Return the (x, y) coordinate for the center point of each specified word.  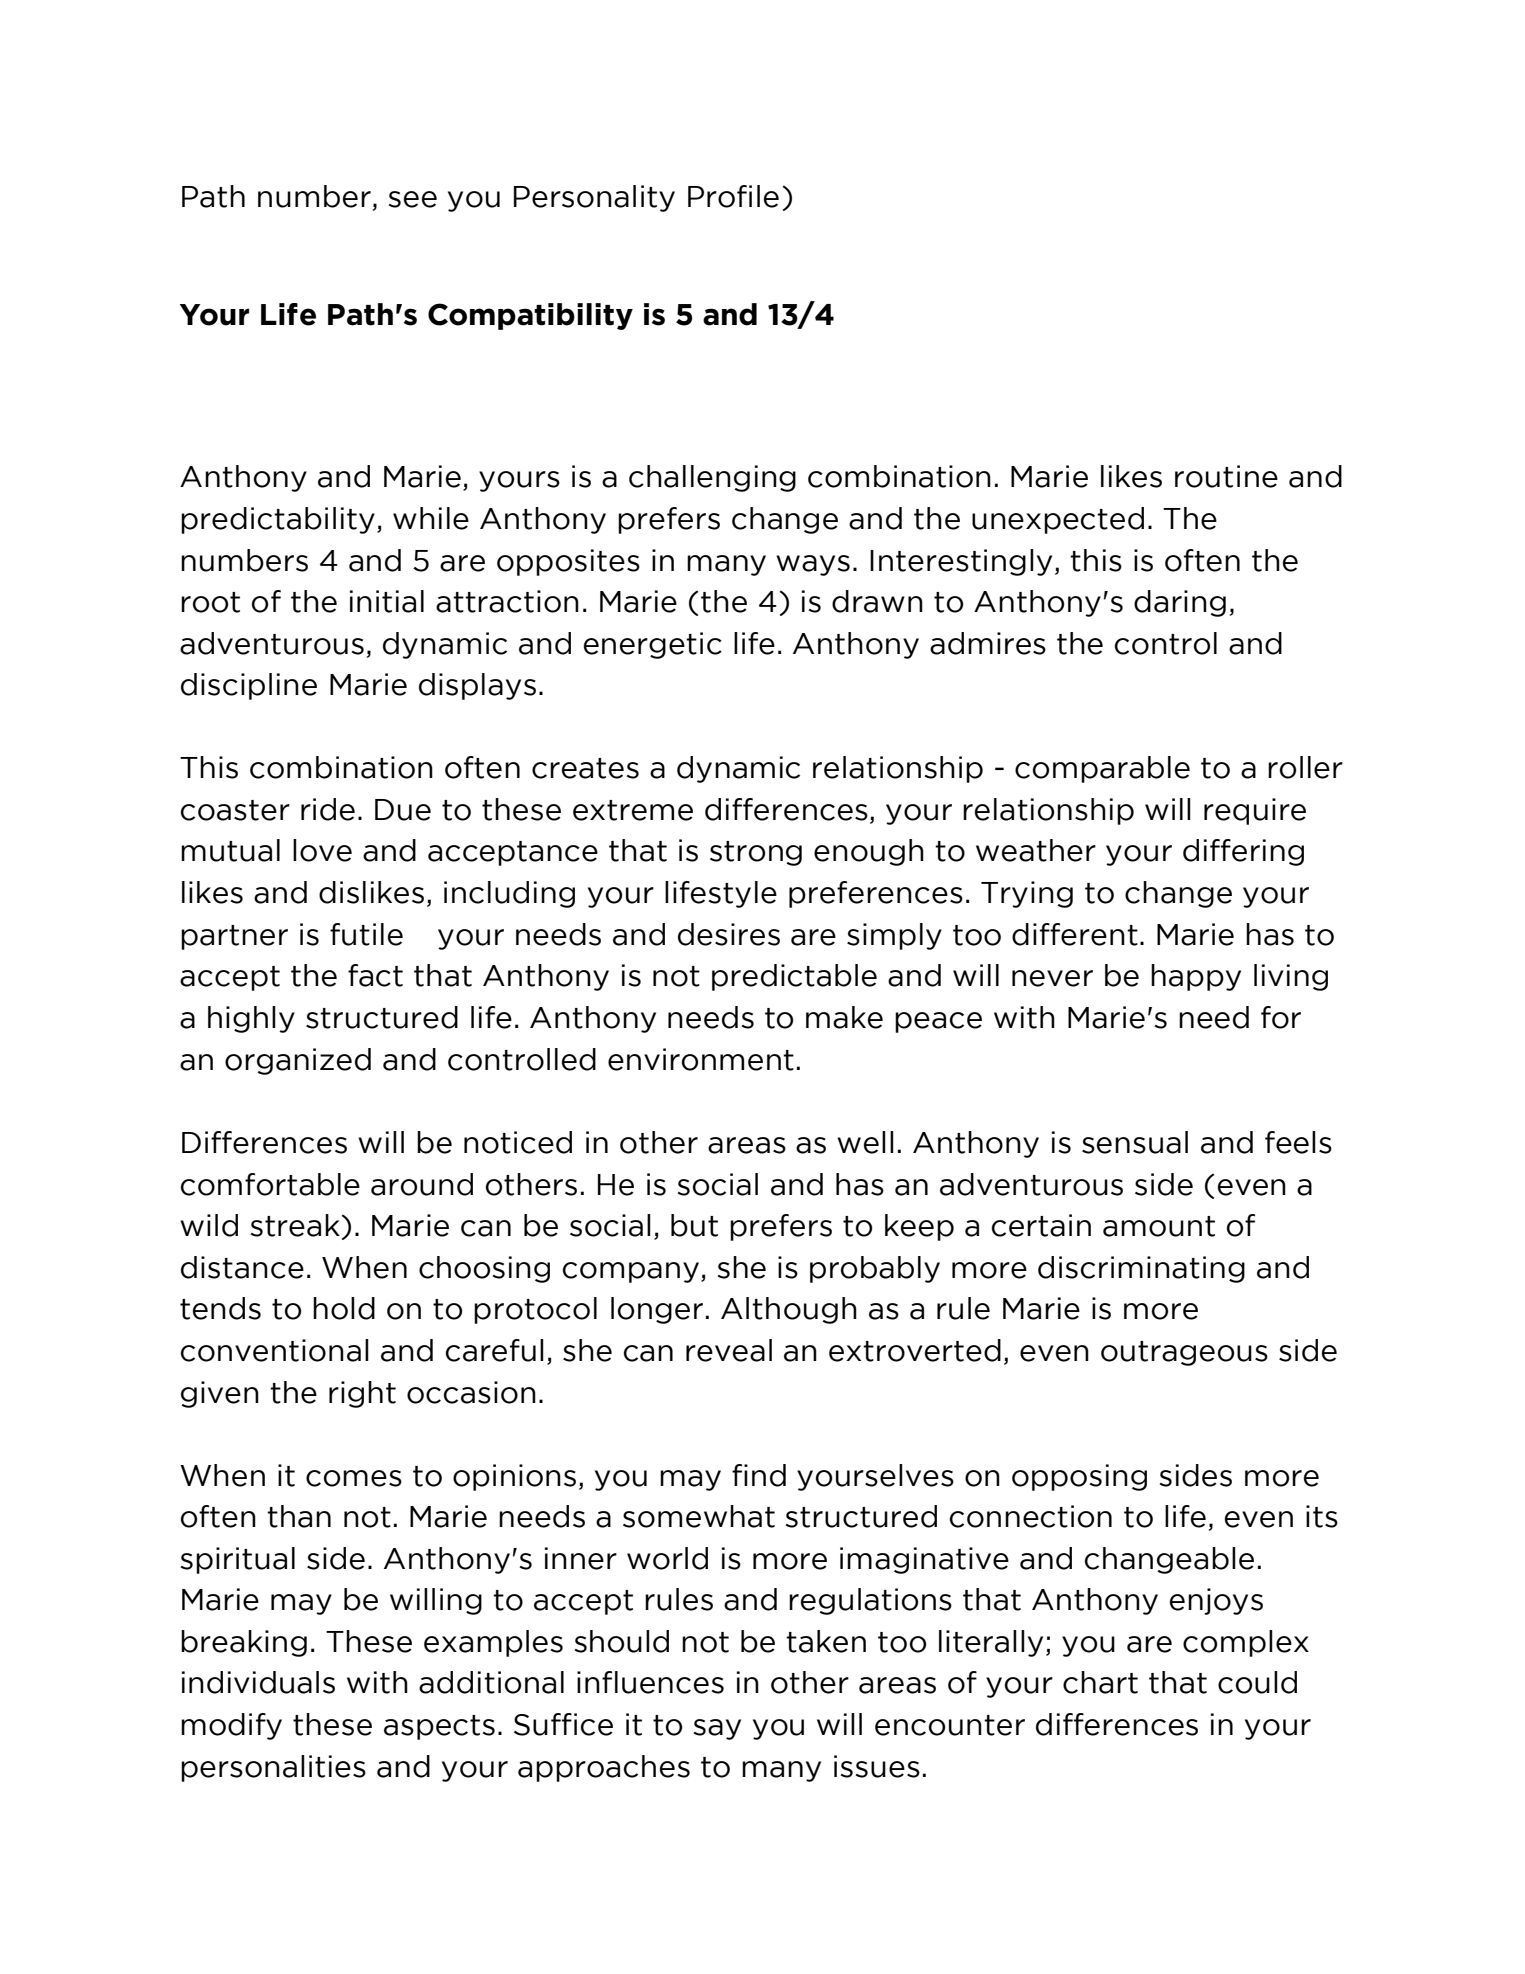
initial (387, 601)
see (412, 199)
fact (375, 975)
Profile (733, 196)
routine (1226, 476)
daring (1180, 603)
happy (1196, 977)
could (1257, 1682)
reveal (729, 1350)
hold (344, 1308)
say (717, 1729)
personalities (273, 1768)
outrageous (1184, 1353)
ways (813, 565)
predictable (794, 977)
